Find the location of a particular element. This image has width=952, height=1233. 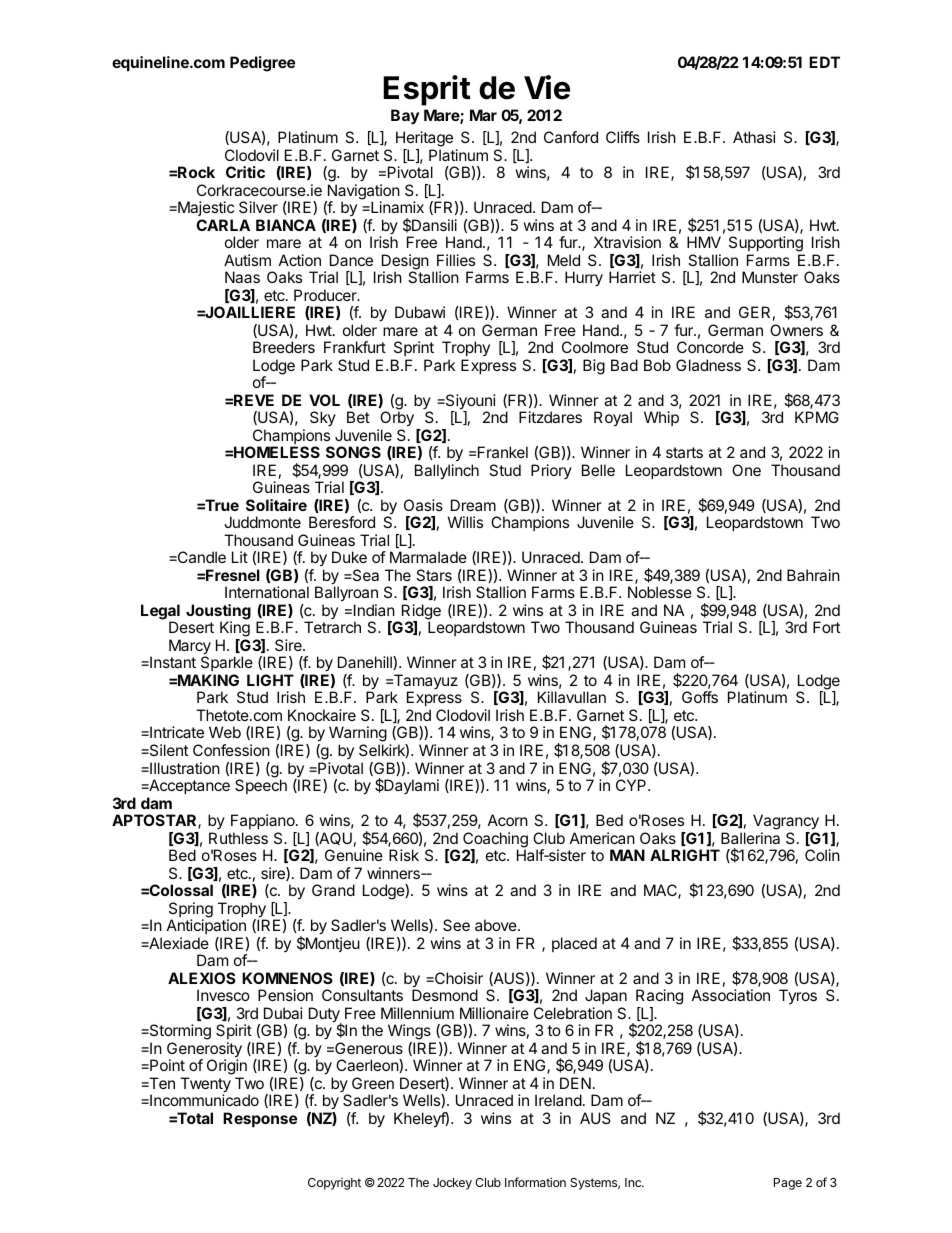

Ballerina is located at coordinates (750, 838).
